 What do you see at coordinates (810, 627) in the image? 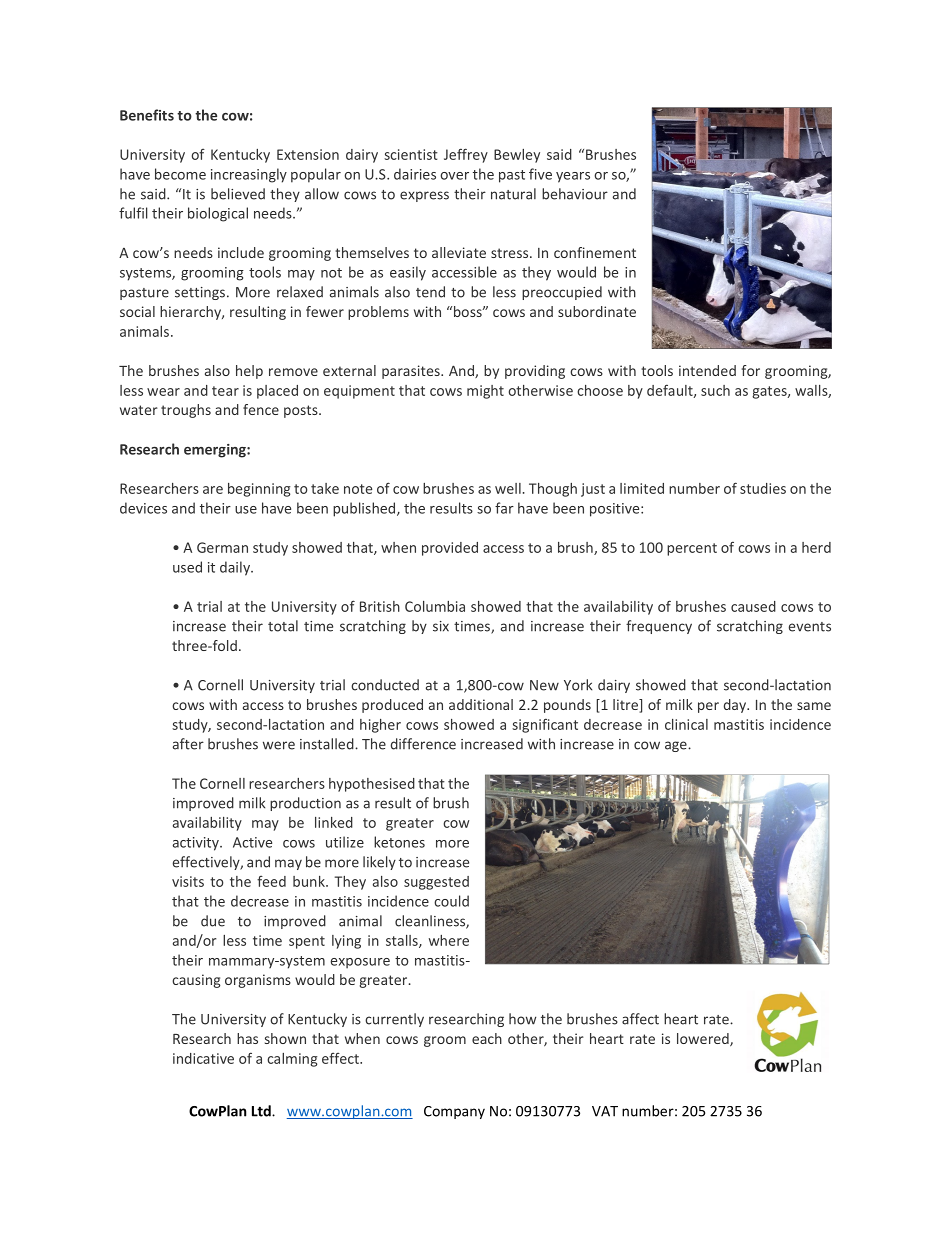
I see `events` at bounding box center [810, 627].
